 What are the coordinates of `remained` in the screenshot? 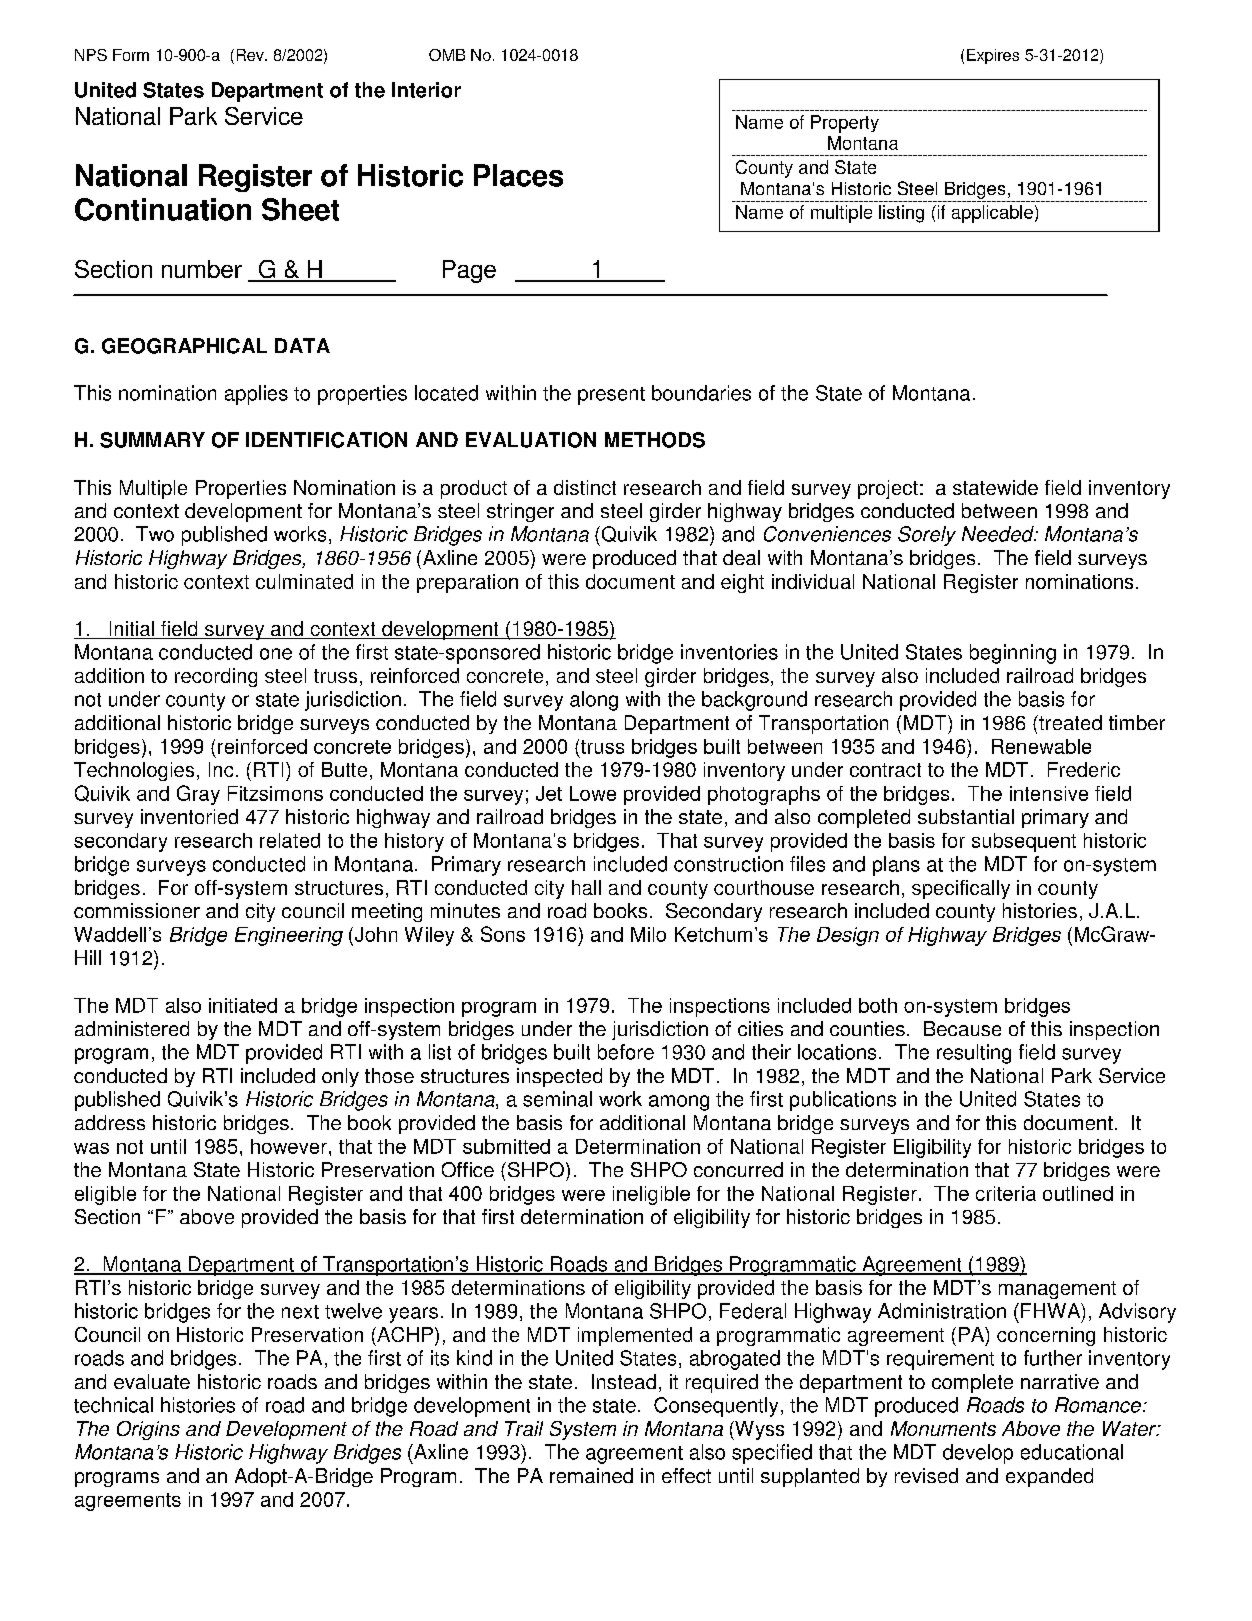 It's located at (591, 1475).
